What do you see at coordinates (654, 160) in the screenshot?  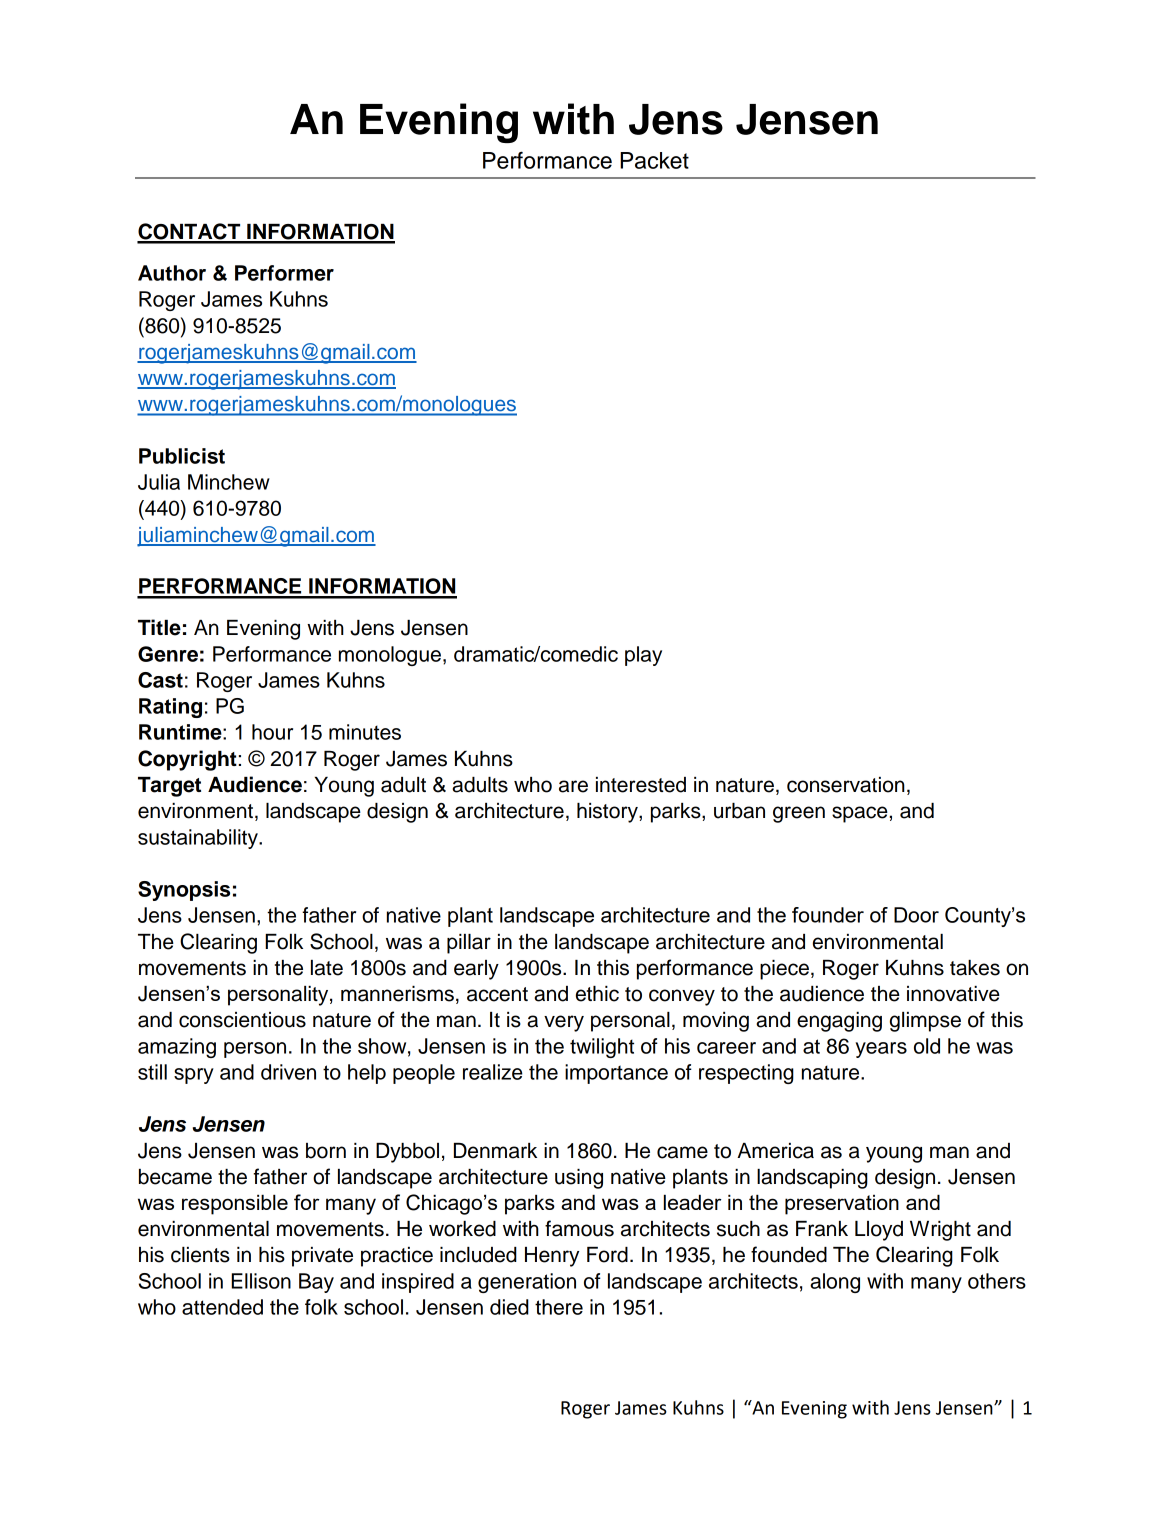 I see `Packet` at bounding box center [654, 160].
